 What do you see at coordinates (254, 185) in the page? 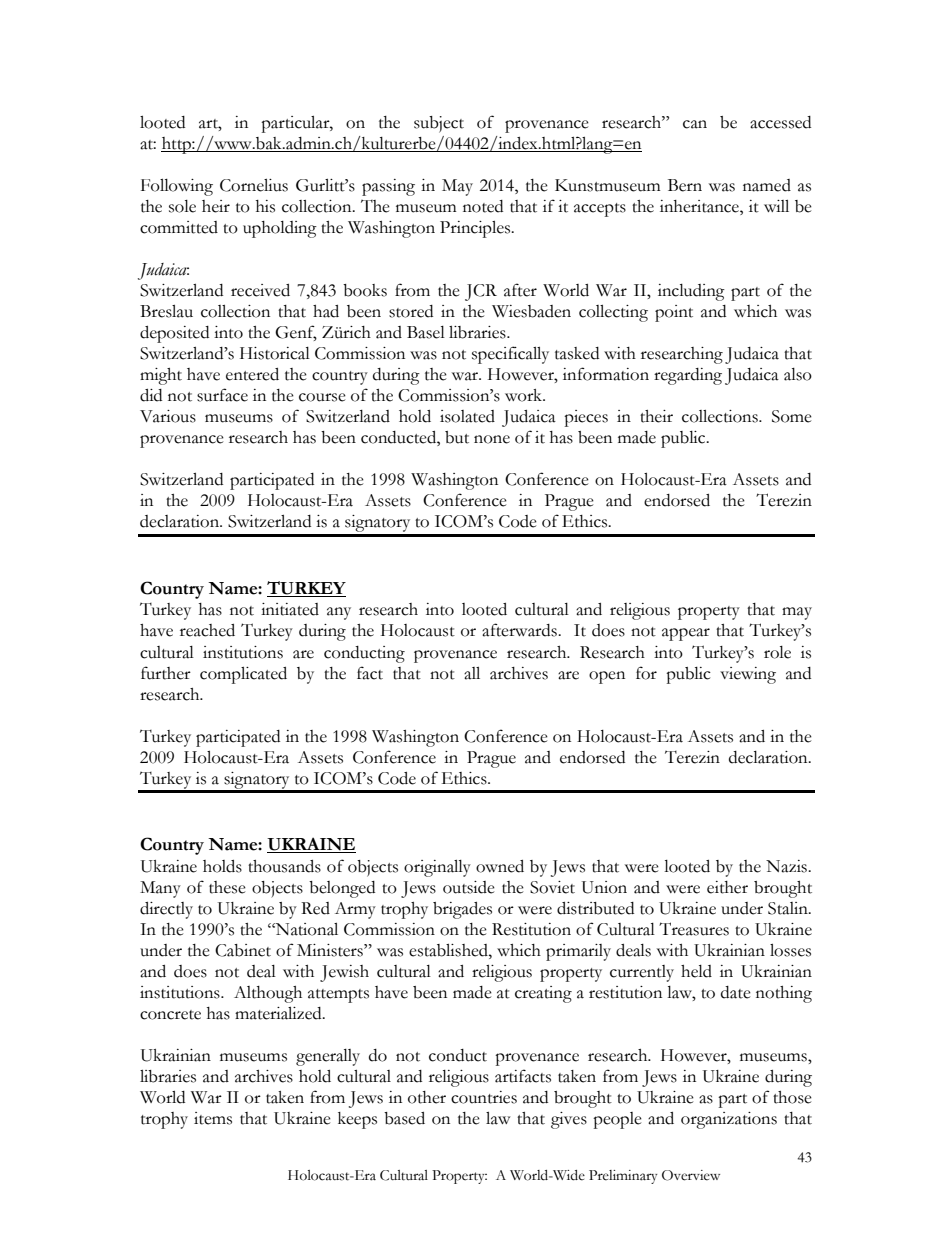
I see `Cornelius` at bounding box center [254, 185].
